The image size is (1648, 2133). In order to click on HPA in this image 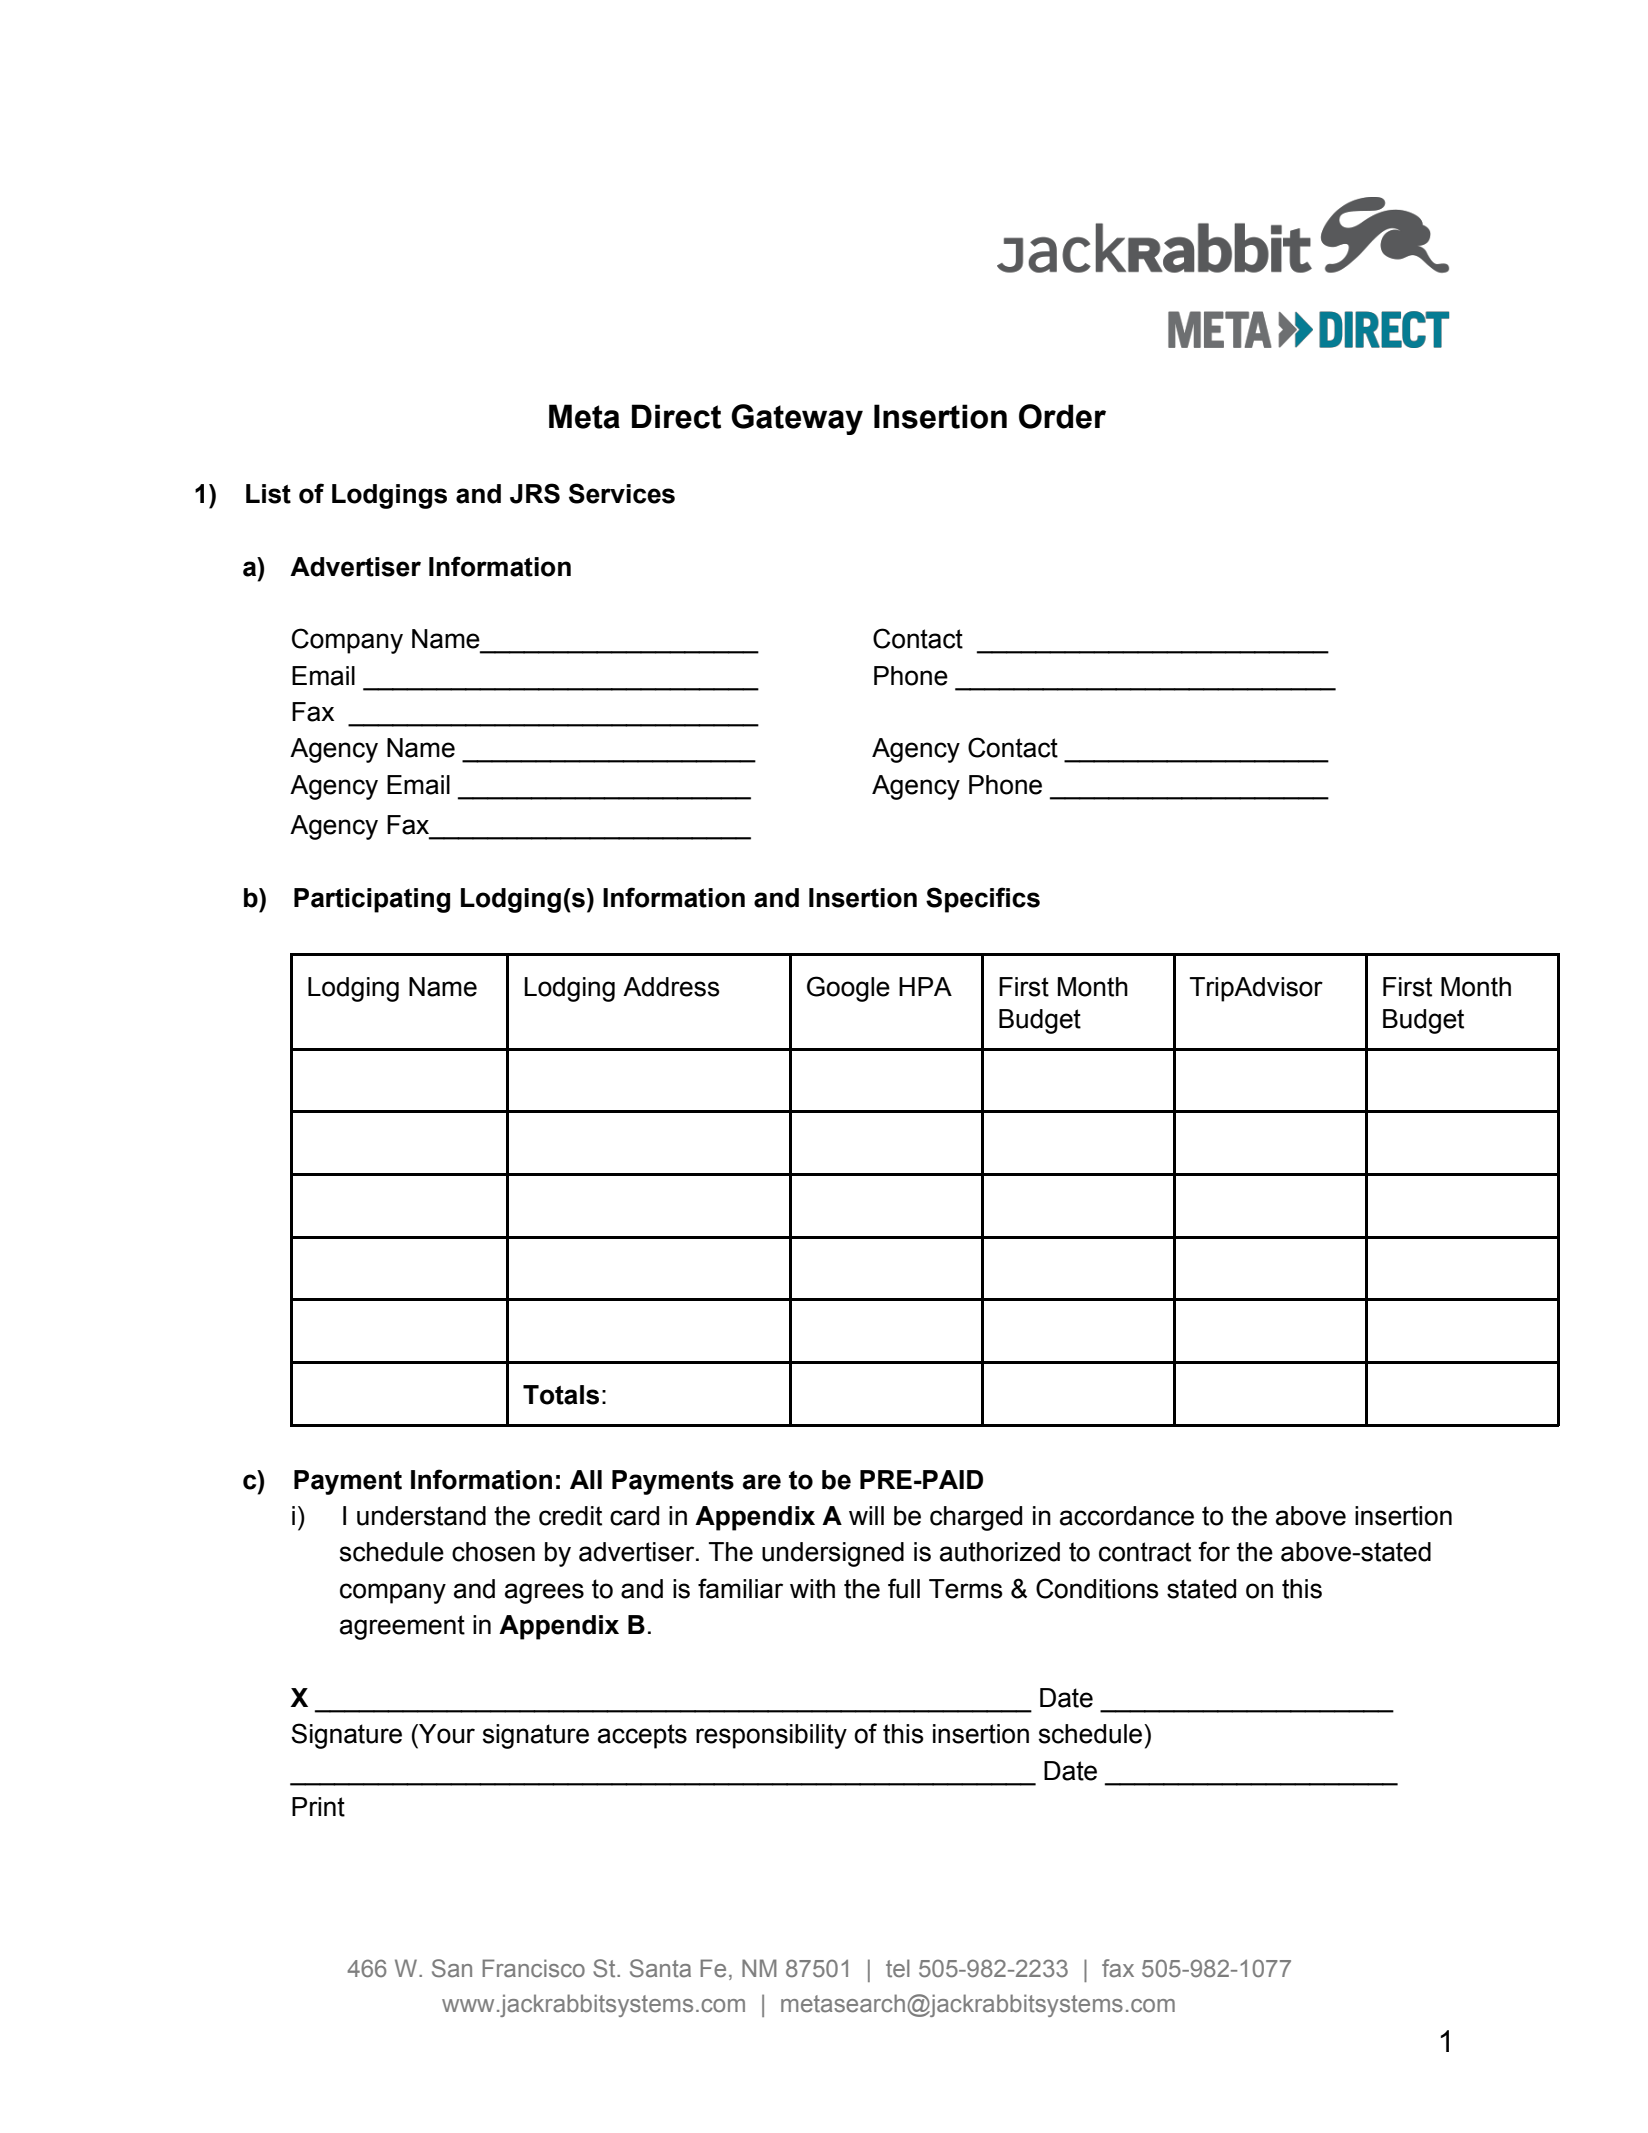, I will do `click(925, 986)`.
